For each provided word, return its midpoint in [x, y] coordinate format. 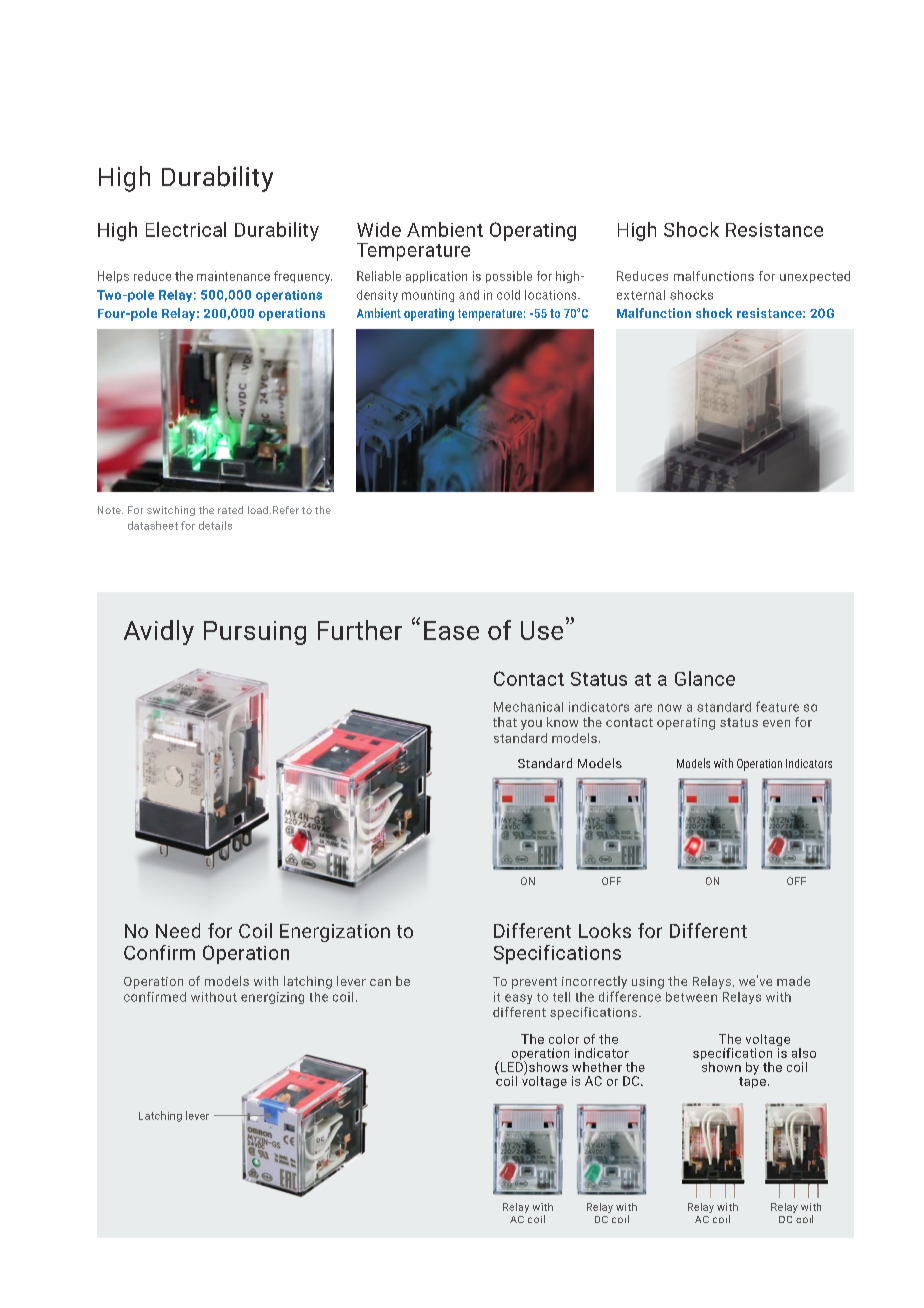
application [436, 277]
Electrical [186, 229]
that [505, 722]
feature [777, 706]
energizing [272, 998]
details [215, 525]
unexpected [815, 277]
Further [360, 630]
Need [178, 930]
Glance [705, 678]
